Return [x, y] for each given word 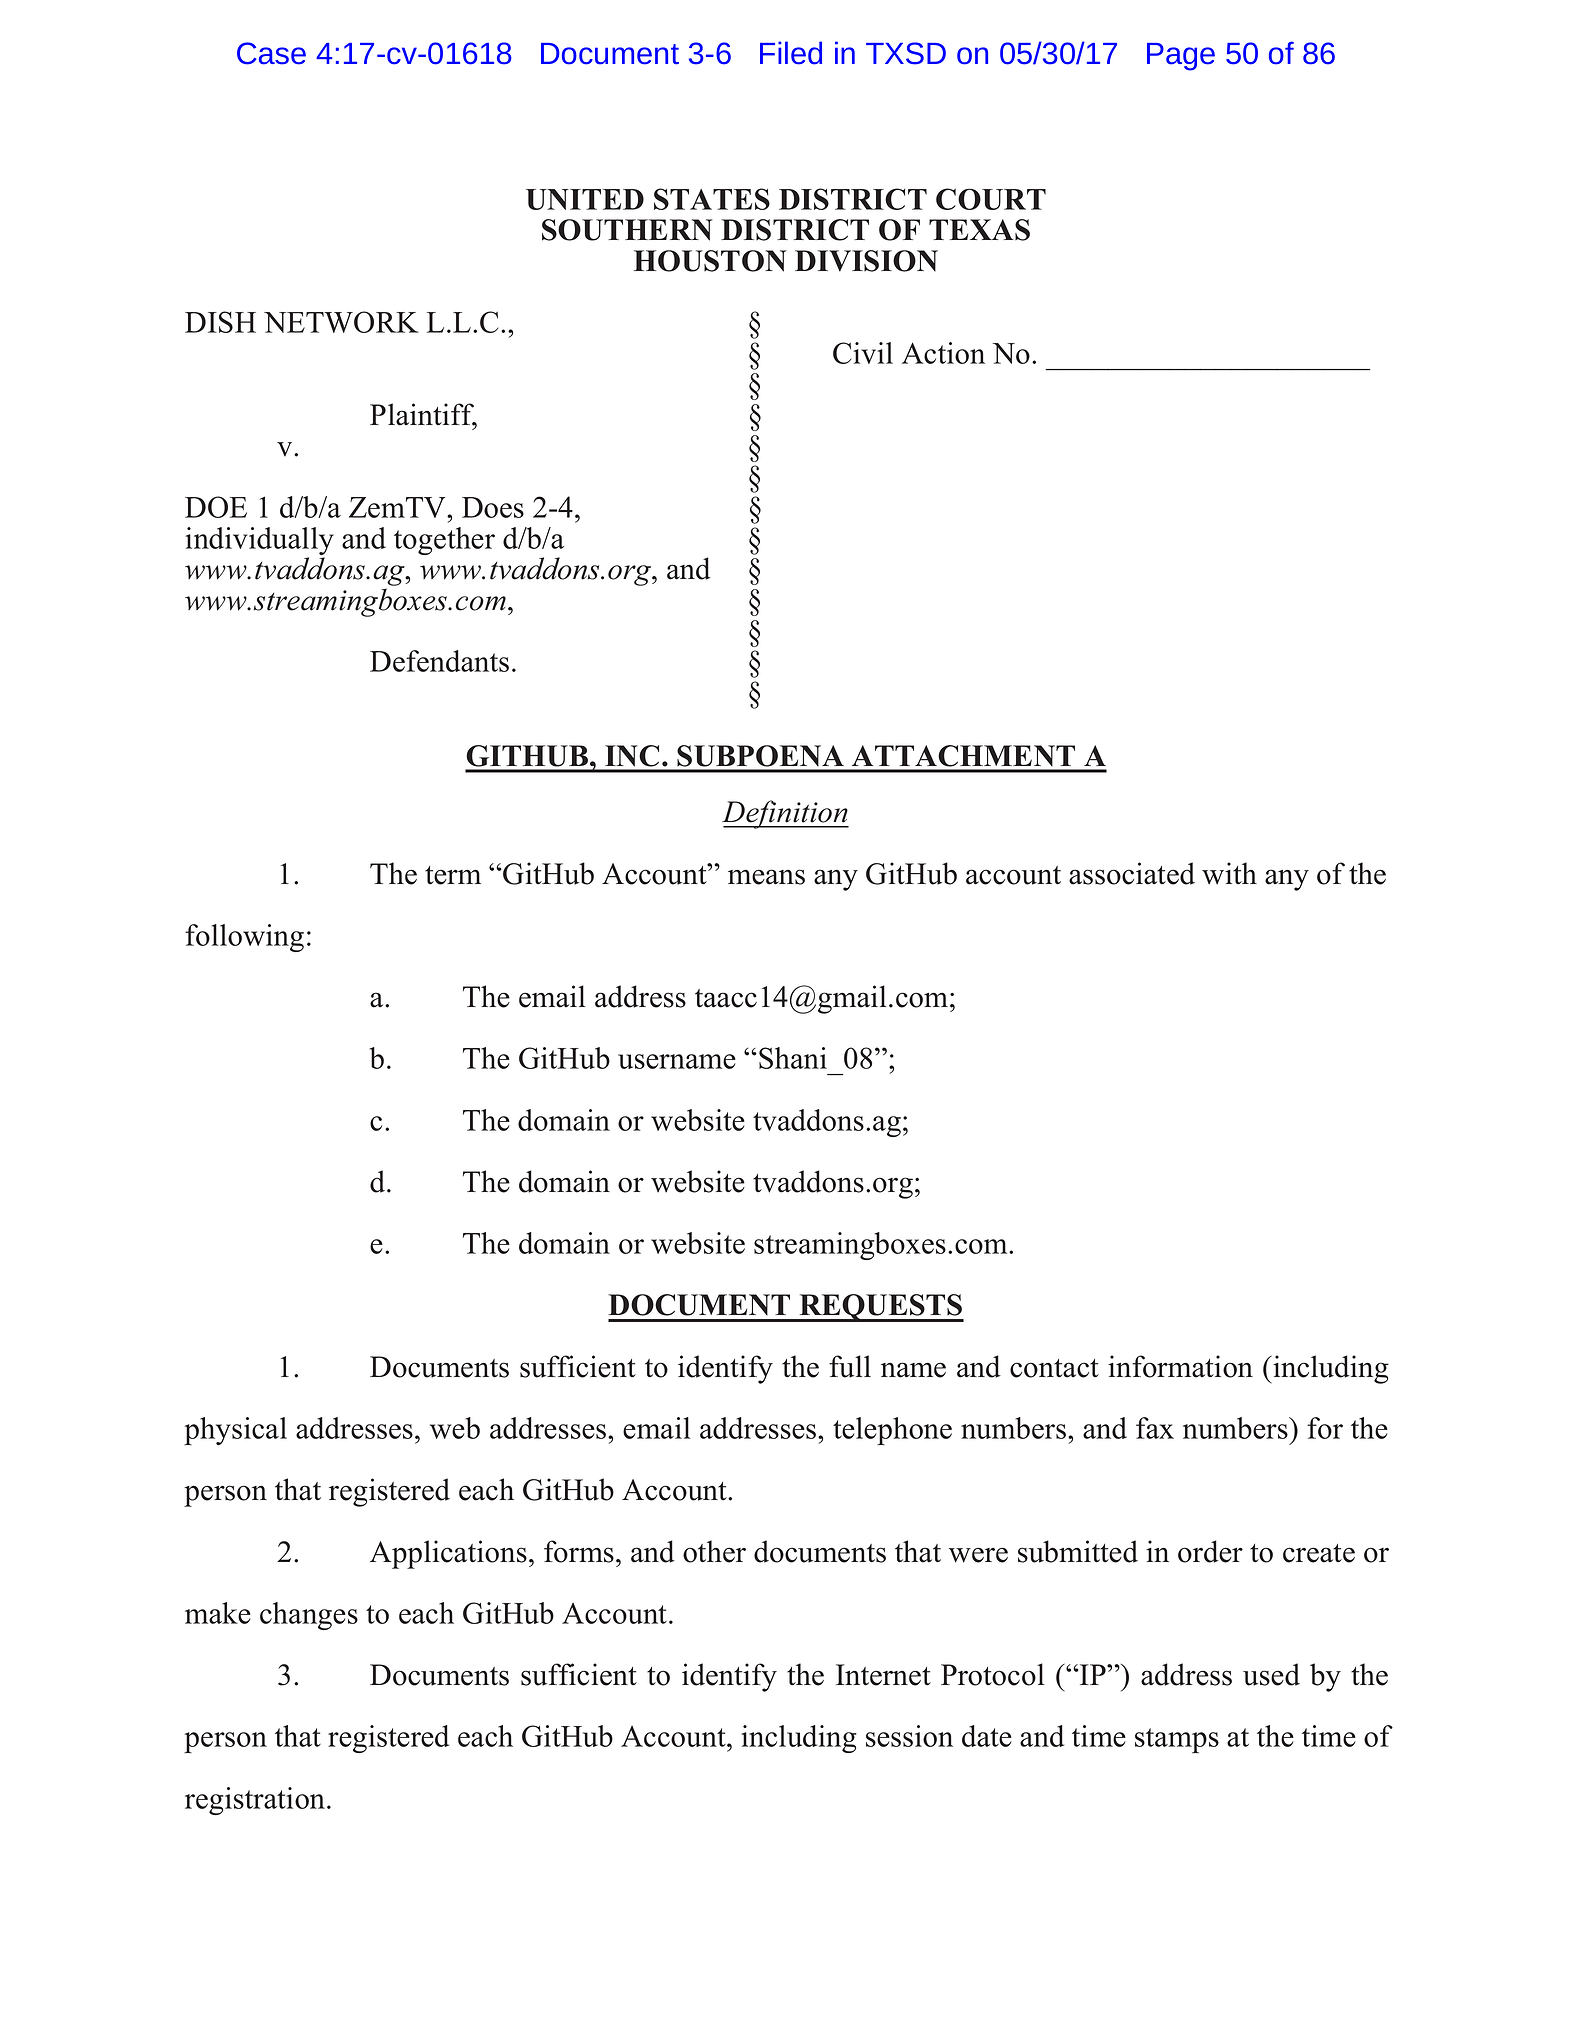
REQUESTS [880, 1308]
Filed [791, 53]
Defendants [439, 661]
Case [271, 53]
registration [256, 1801]
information [1180, 1366]
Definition [785, 814]
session [909, 1736]
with [1229, 873]
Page [1181, 57]
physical [235, 1431]
